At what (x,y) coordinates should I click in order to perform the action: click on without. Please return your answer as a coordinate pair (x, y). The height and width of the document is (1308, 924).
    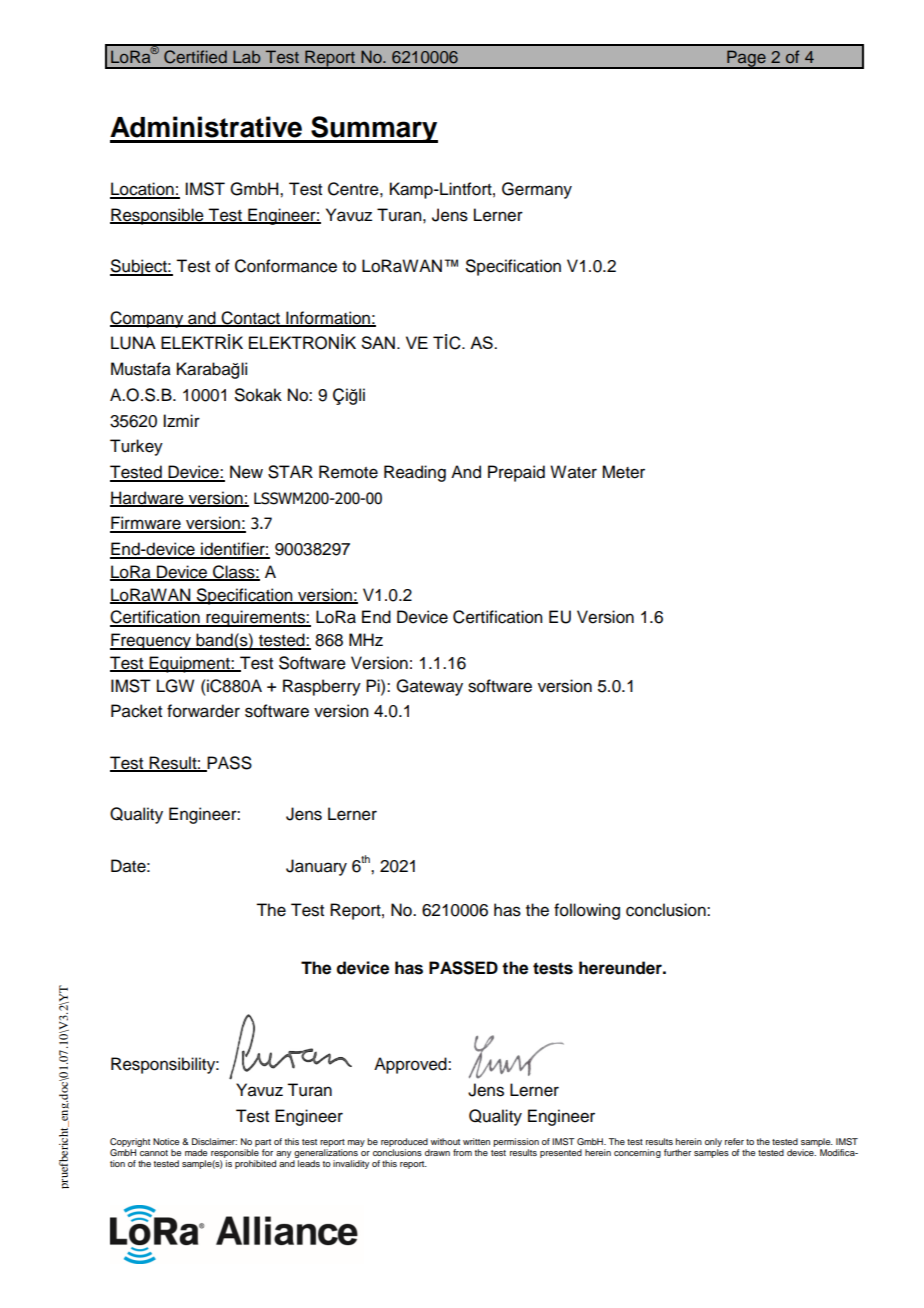
    Looking at the image, I should click on (445, 1141).
